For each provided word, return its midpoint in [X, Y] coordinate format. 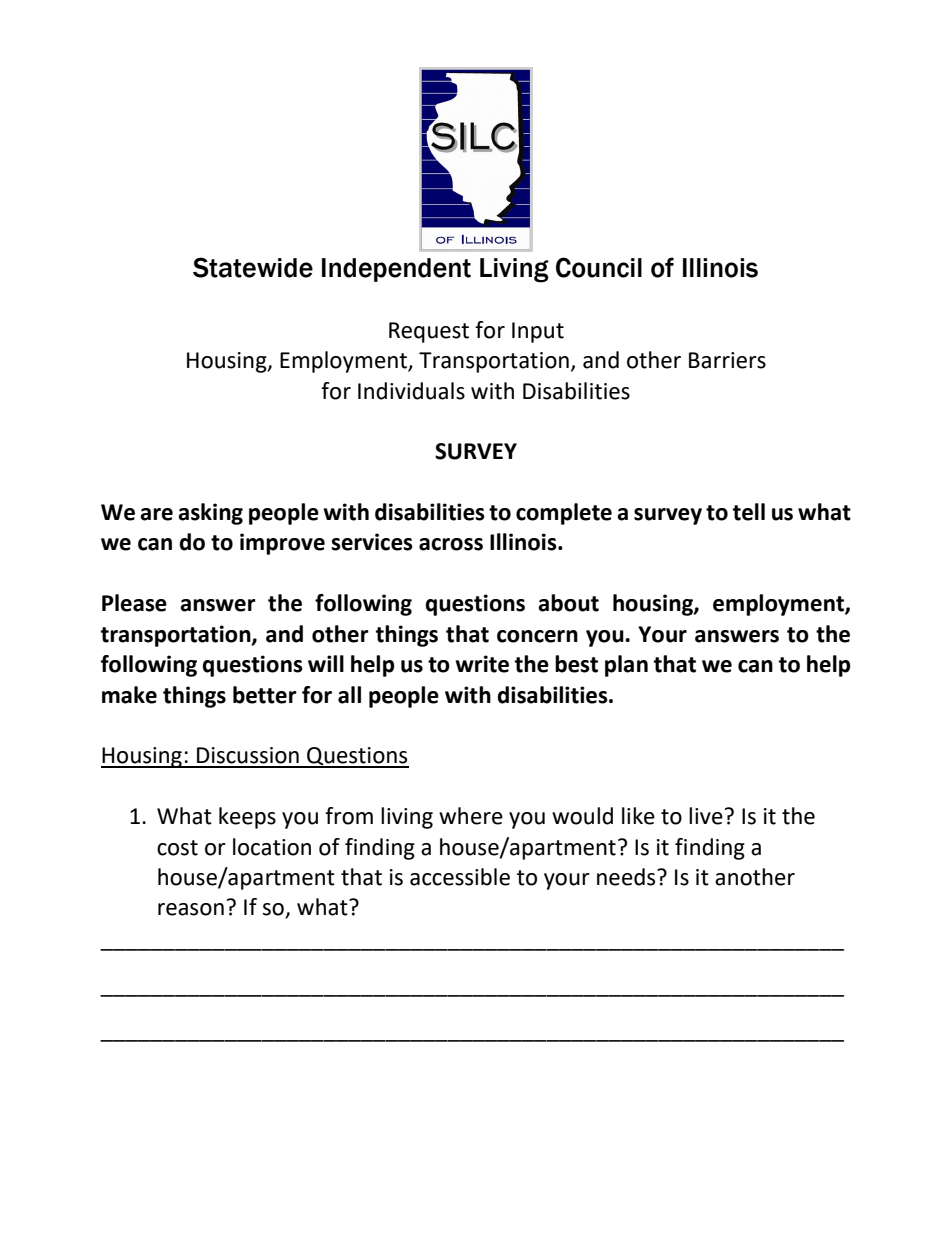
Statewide [253, 267]
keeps [247, 818]
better [265, 695]
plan [626, 666]
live [706, 816]
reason [191, 909]
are [156, 514]
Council [599, 267]
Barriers [727, 360]
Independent [396, 270]
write [482, 664]
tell [749, 512]
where [471, 816]
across [451, 544]
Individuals [411, 391]
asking [210, 514]
